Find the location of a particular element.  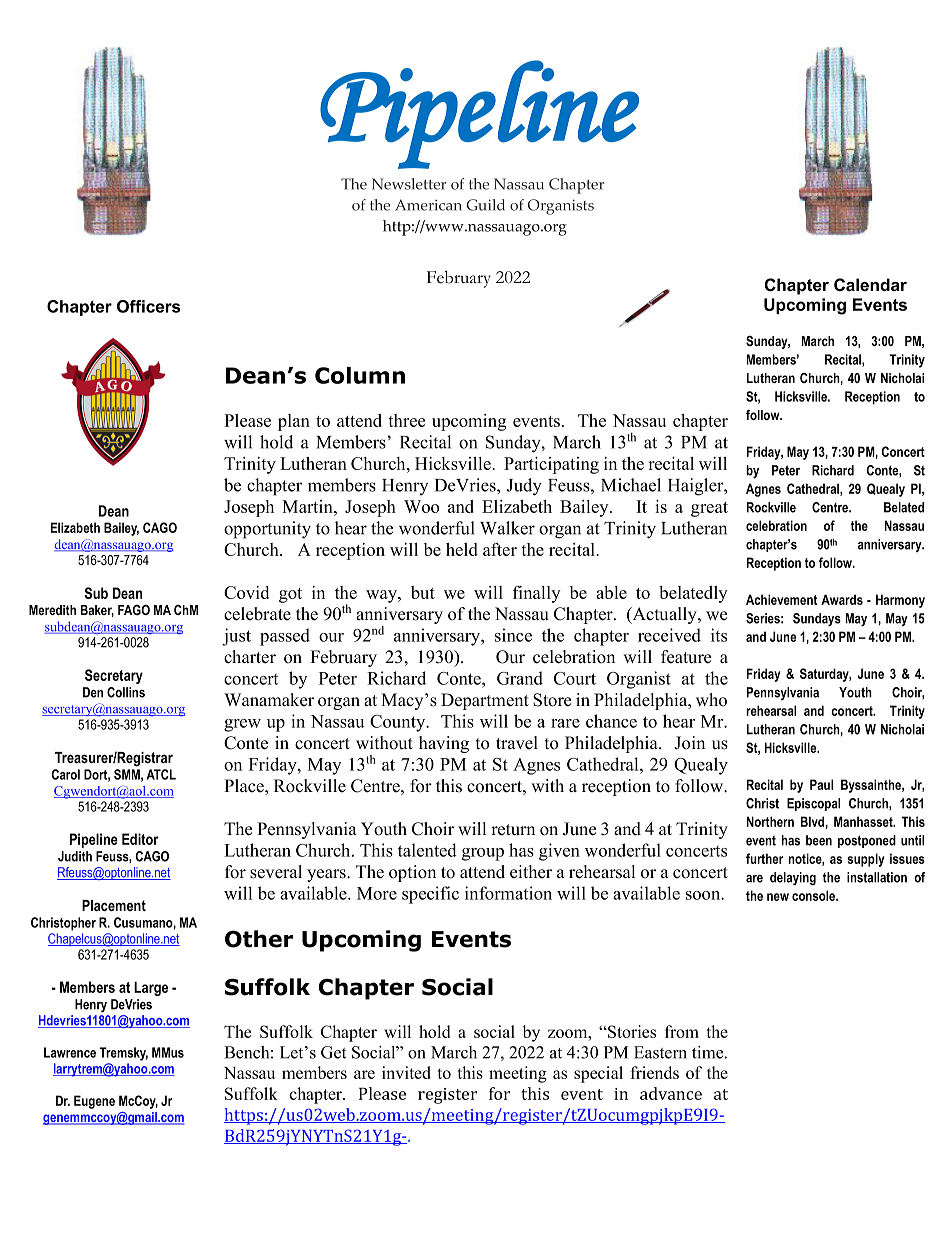

Guild is located at coordinates (485, 205).
